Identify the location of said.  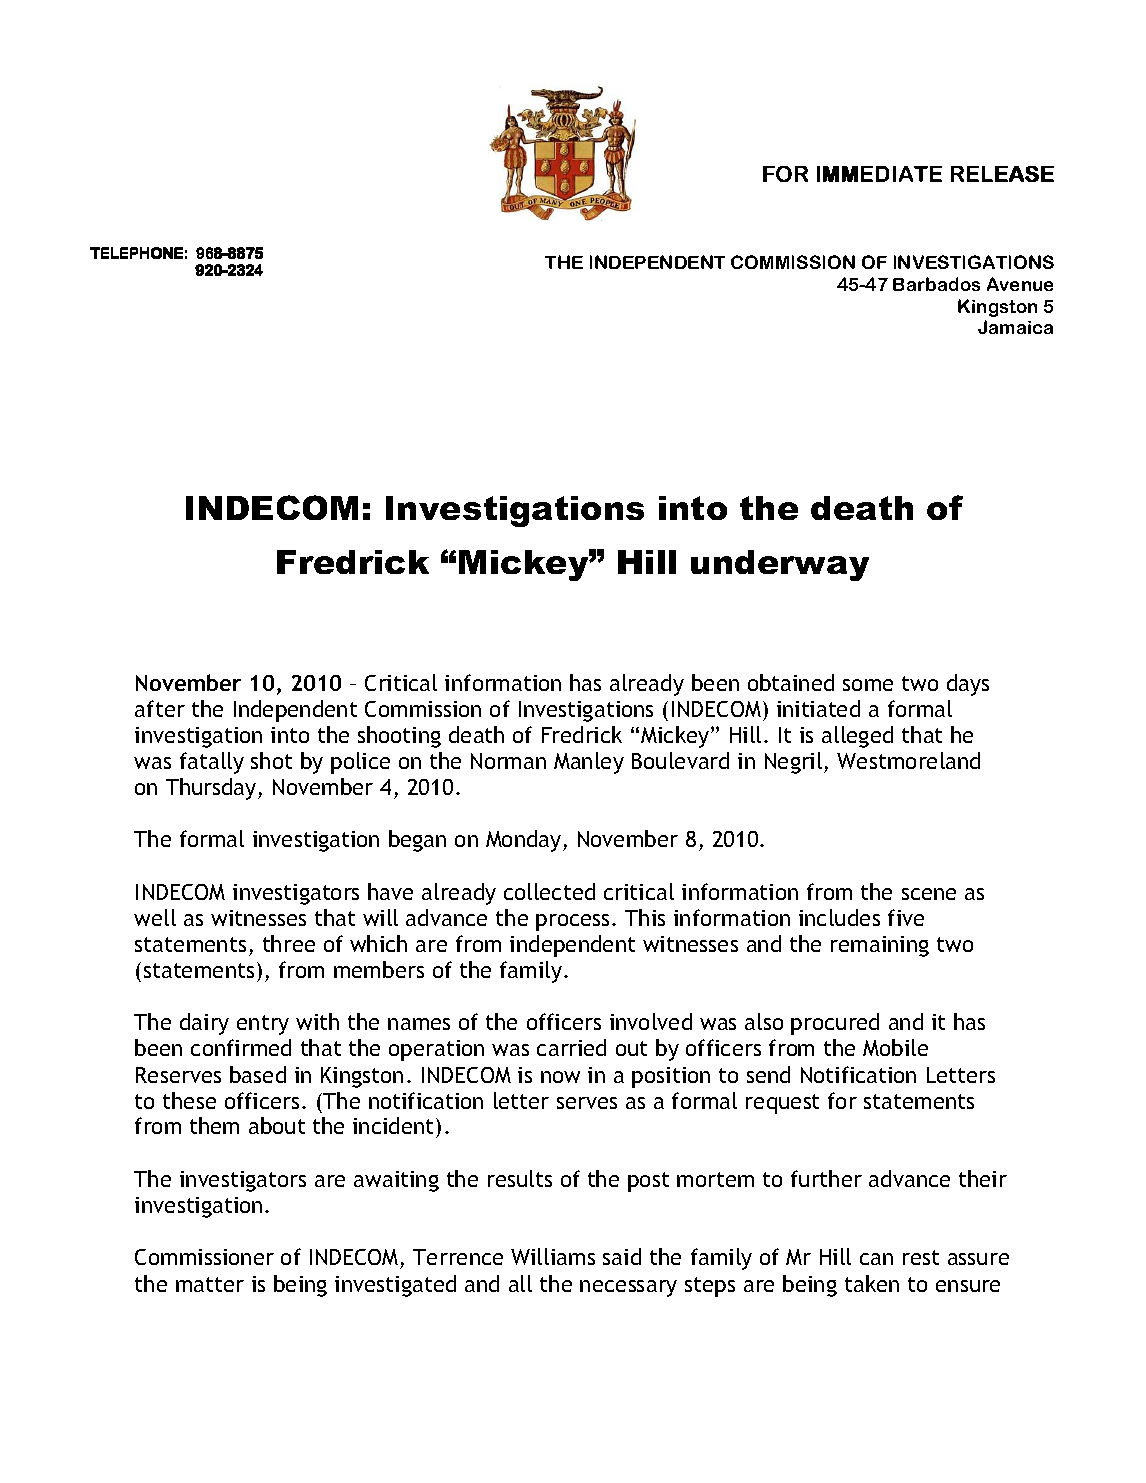
(622, 1256).
